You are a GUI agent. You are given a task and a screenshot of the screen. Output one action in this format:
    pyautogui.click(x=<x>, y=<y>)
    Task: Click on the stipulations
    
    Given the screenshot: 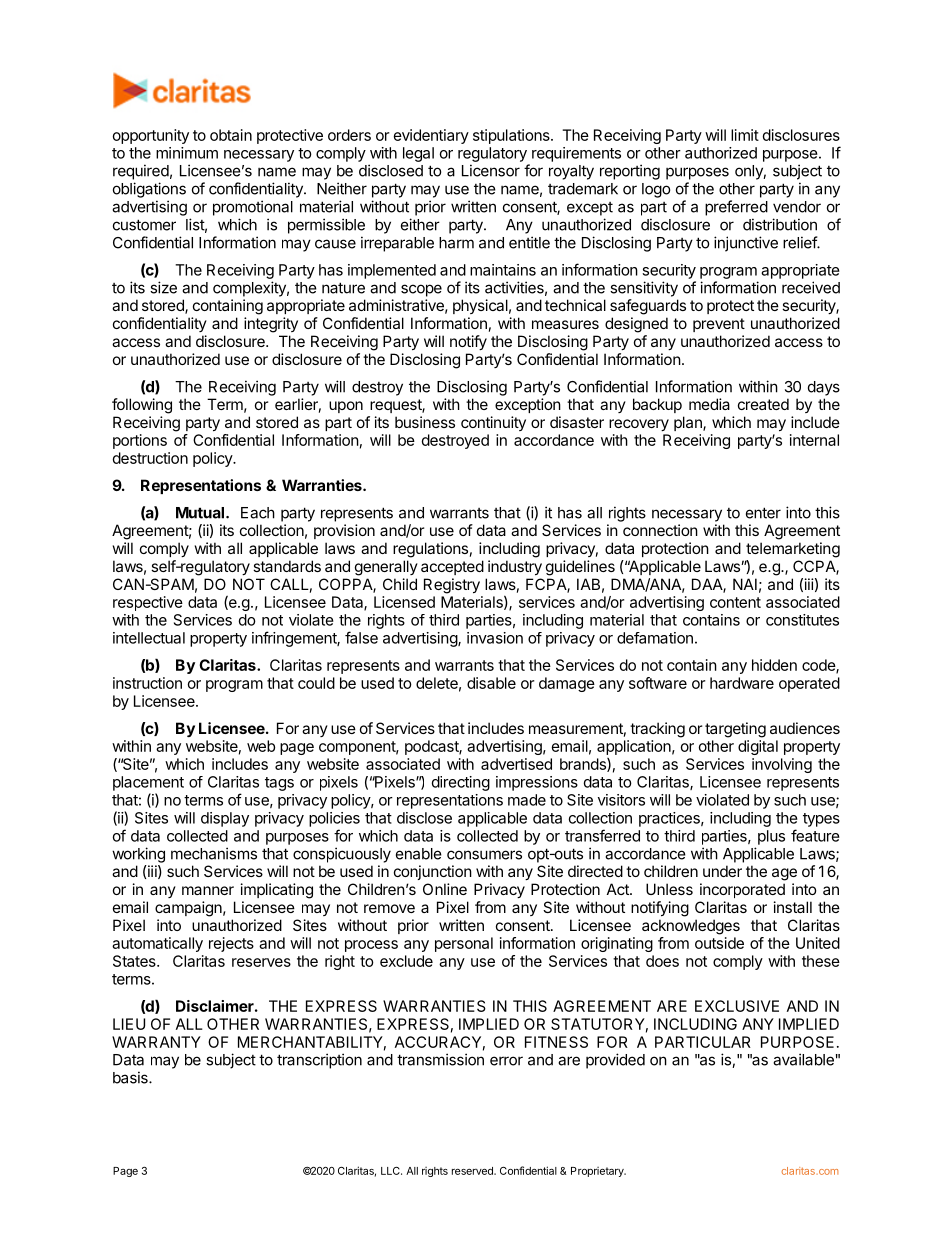 What is the action you would take?
    pyautogui.click(x=512, y=136)
